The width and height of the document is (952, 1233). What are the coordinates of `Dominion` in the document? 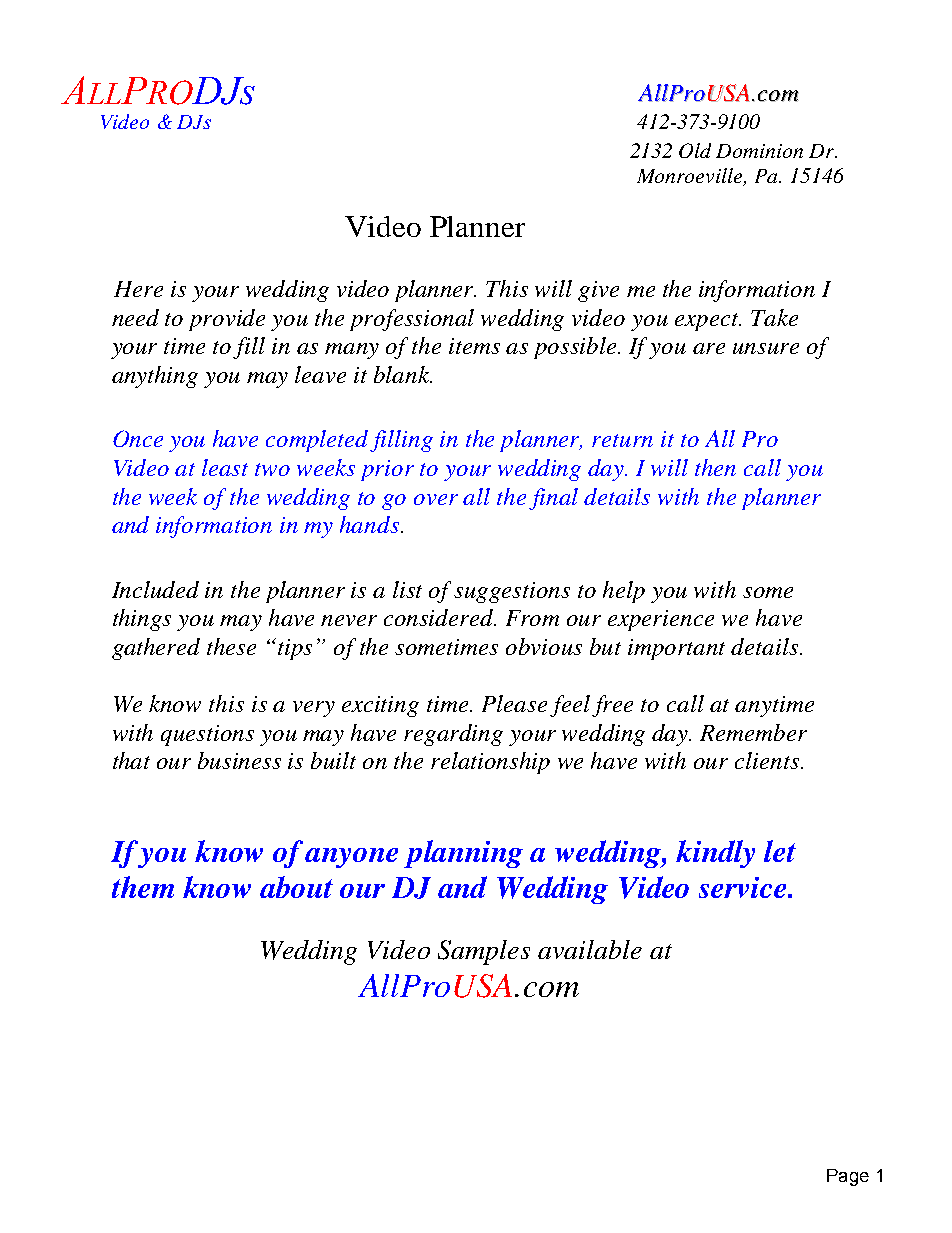 It's located at (759, 151).
